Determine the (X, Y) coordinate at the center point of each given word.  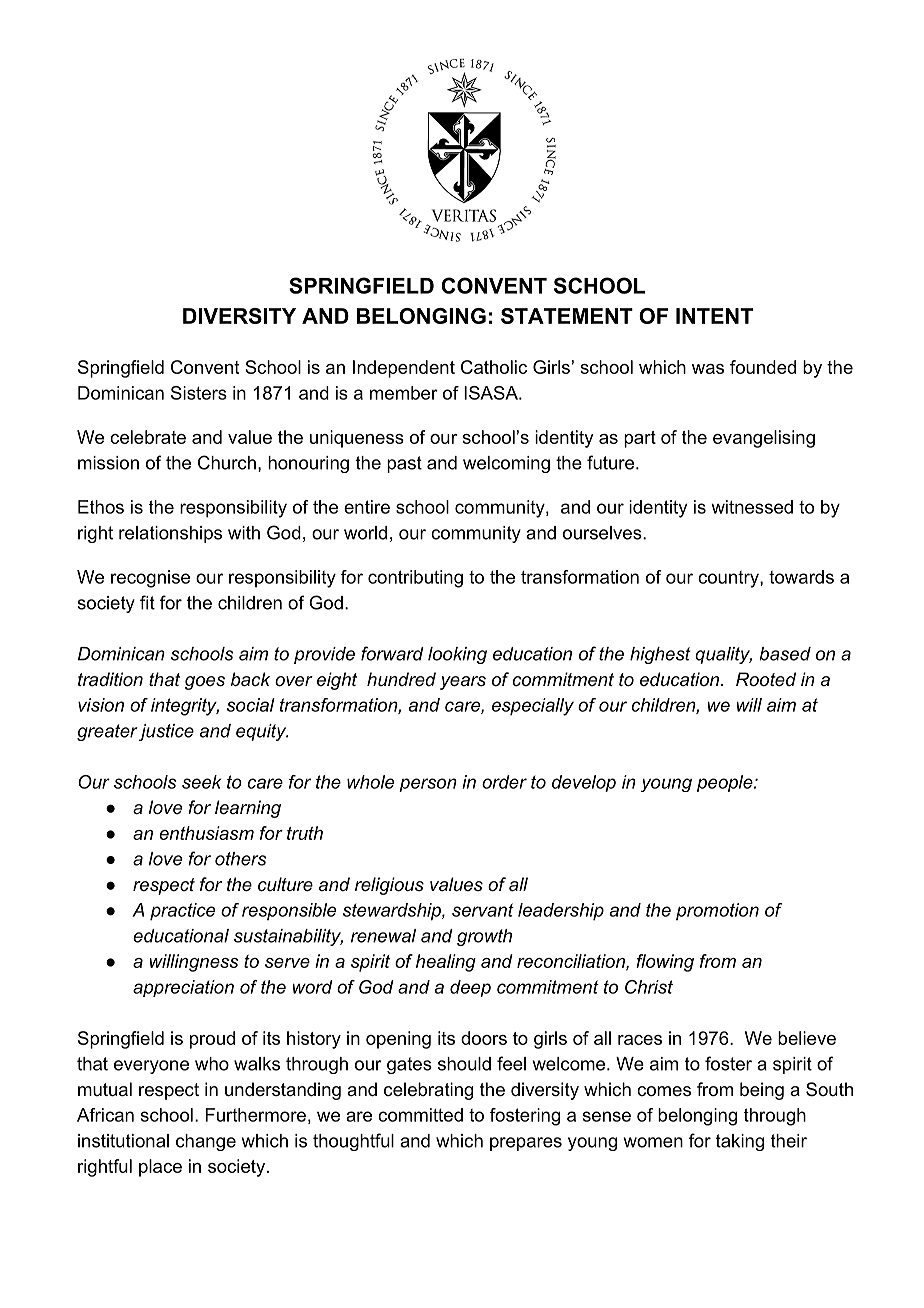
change (206, 1142)
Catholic (494, 367)
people (725, 783)
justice (166, 732)
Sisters (199, 393)
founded (763, 367)
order (504, 782)
